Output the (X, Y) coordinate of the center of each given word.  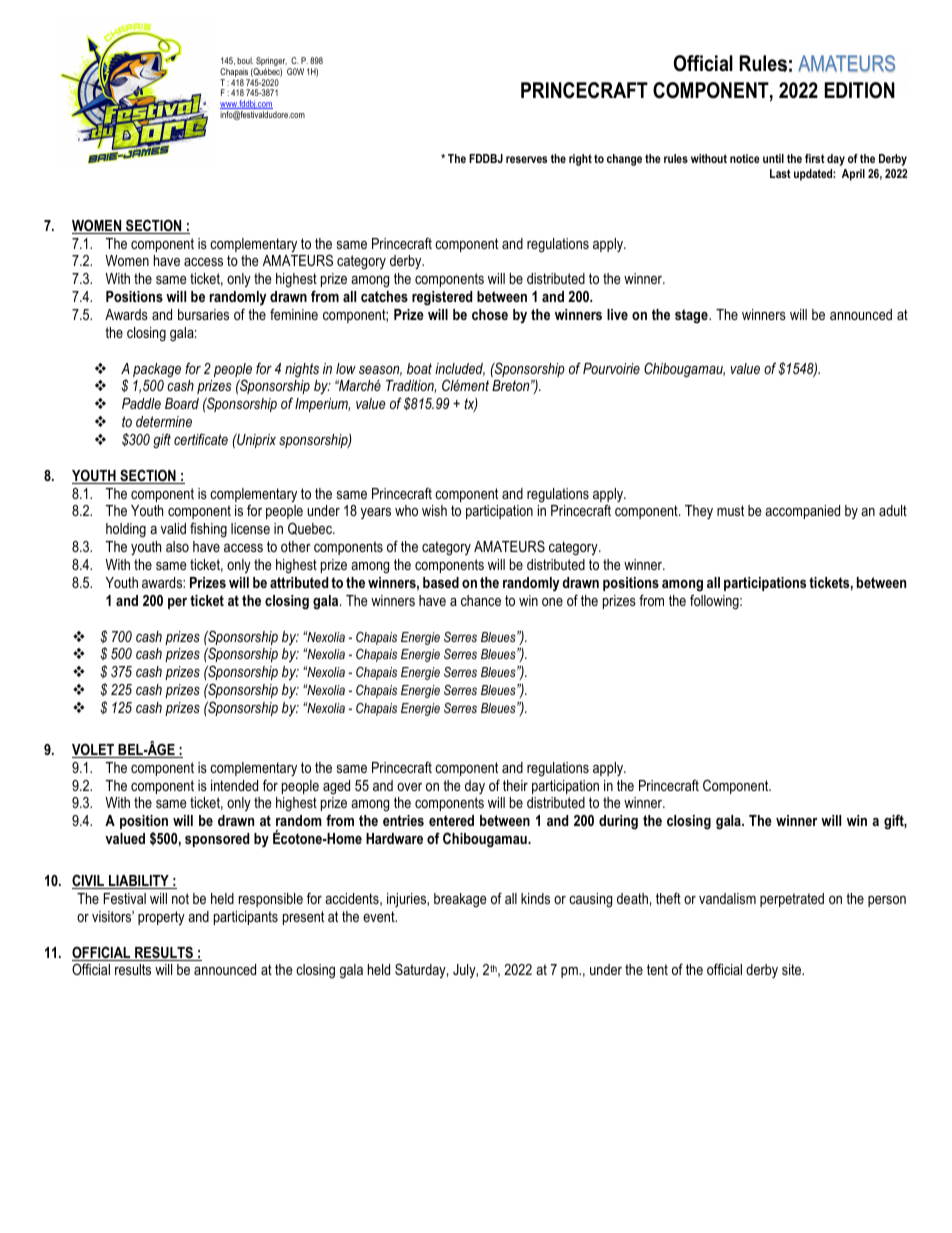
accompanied (802, 512)
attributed (299, 582)
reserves (526, 159)
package (157, 370)
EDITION (859, 90)
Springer (271, 63)
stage (692, 316)
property (161, 918)
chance (481, 600)
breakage (460, 900)
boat (419, 368)
